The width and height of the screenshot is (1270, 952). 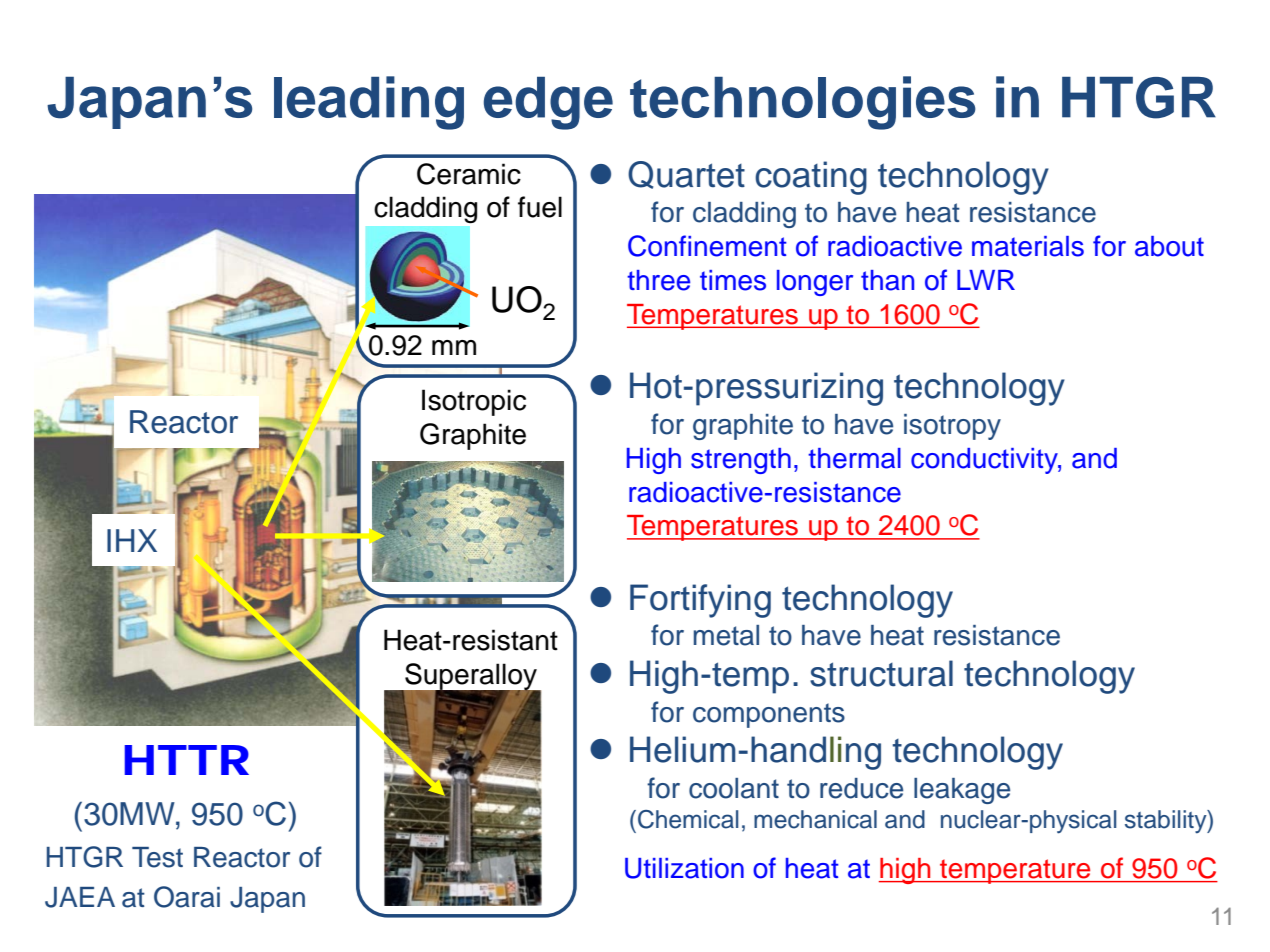 I want to click on edge, so click(x=548, y=103).
